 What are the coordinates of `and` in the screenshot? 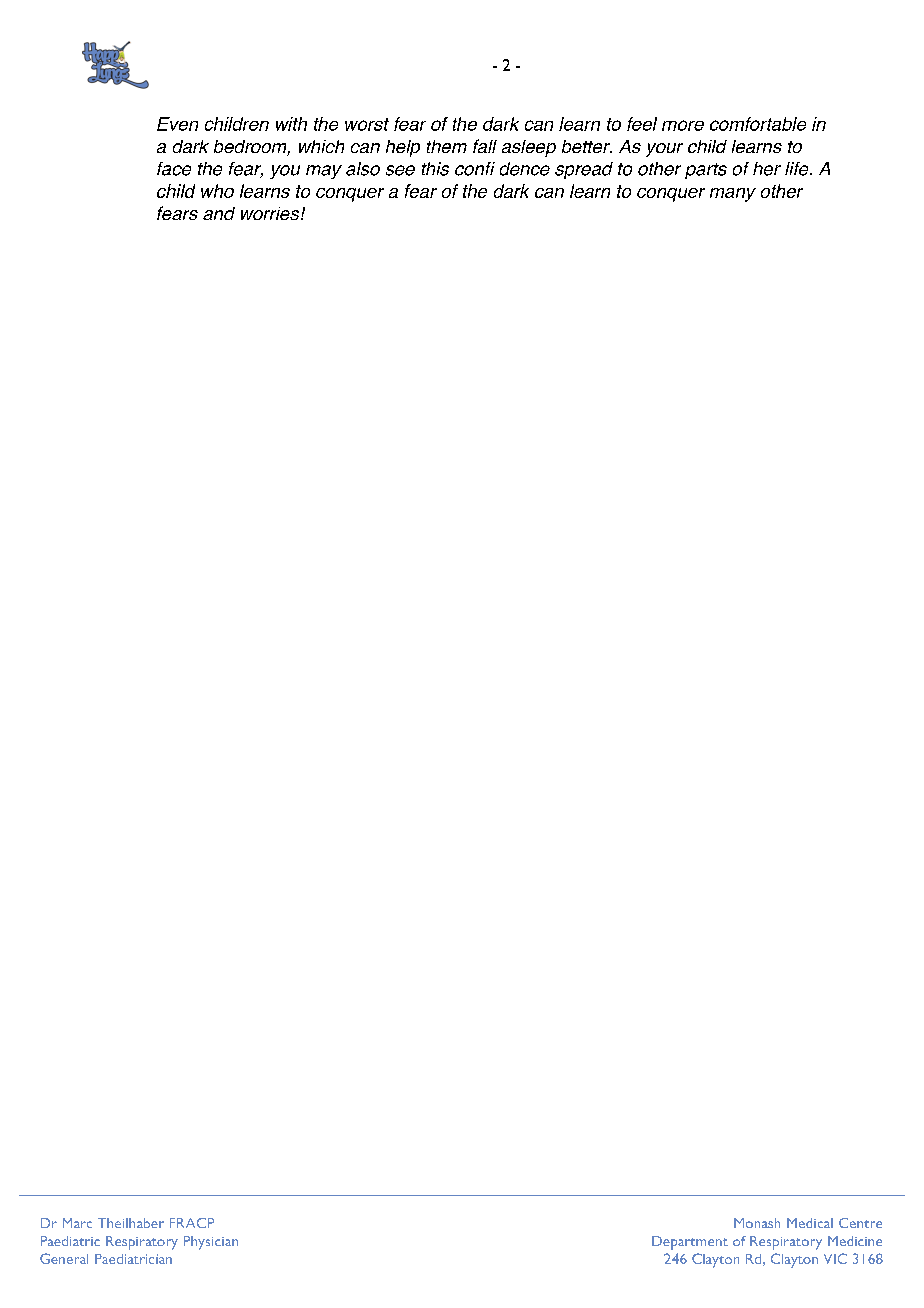 It's located at (219, 213).
